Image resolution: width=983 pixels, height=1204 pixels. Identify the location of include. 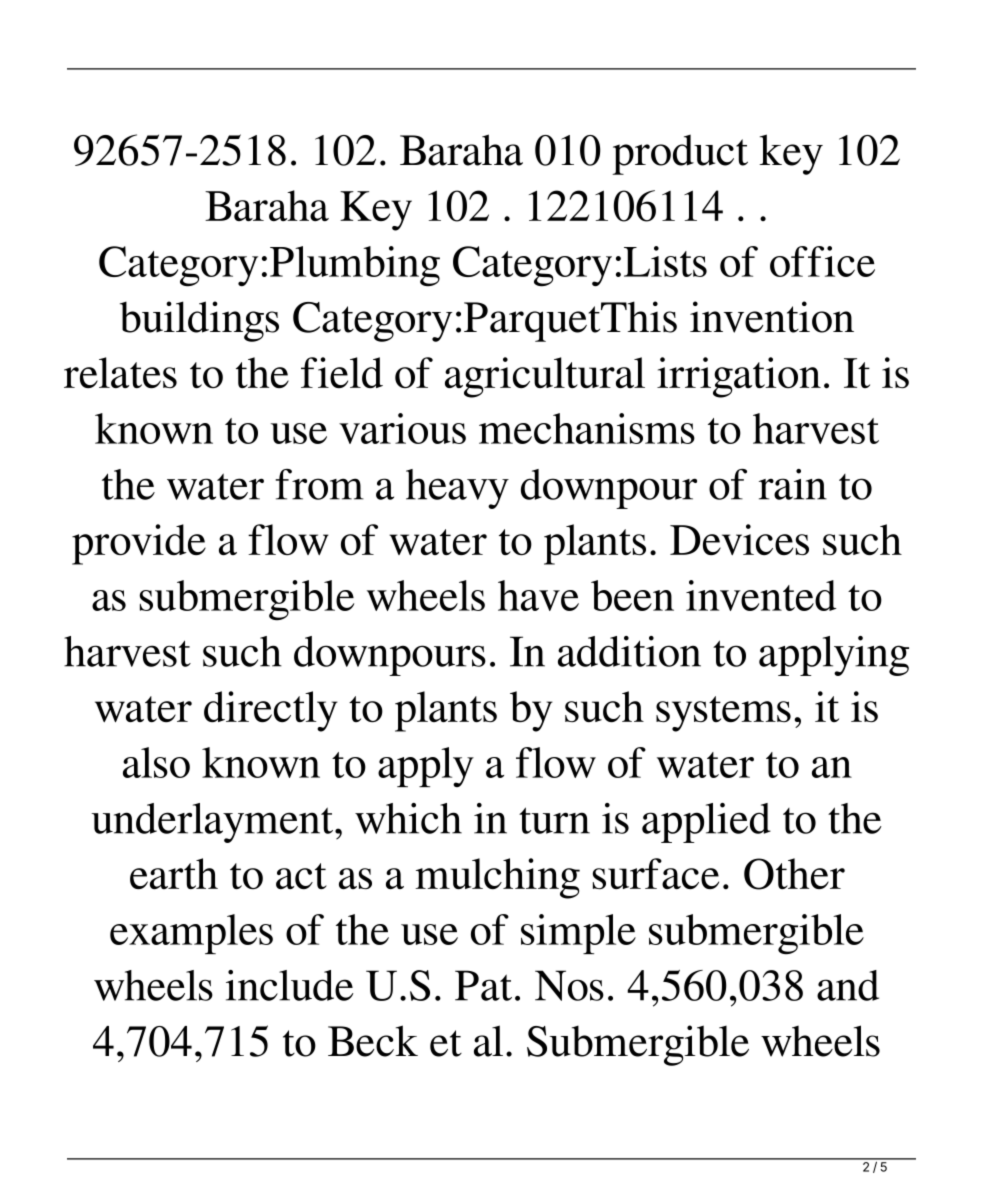
(290, 985).
